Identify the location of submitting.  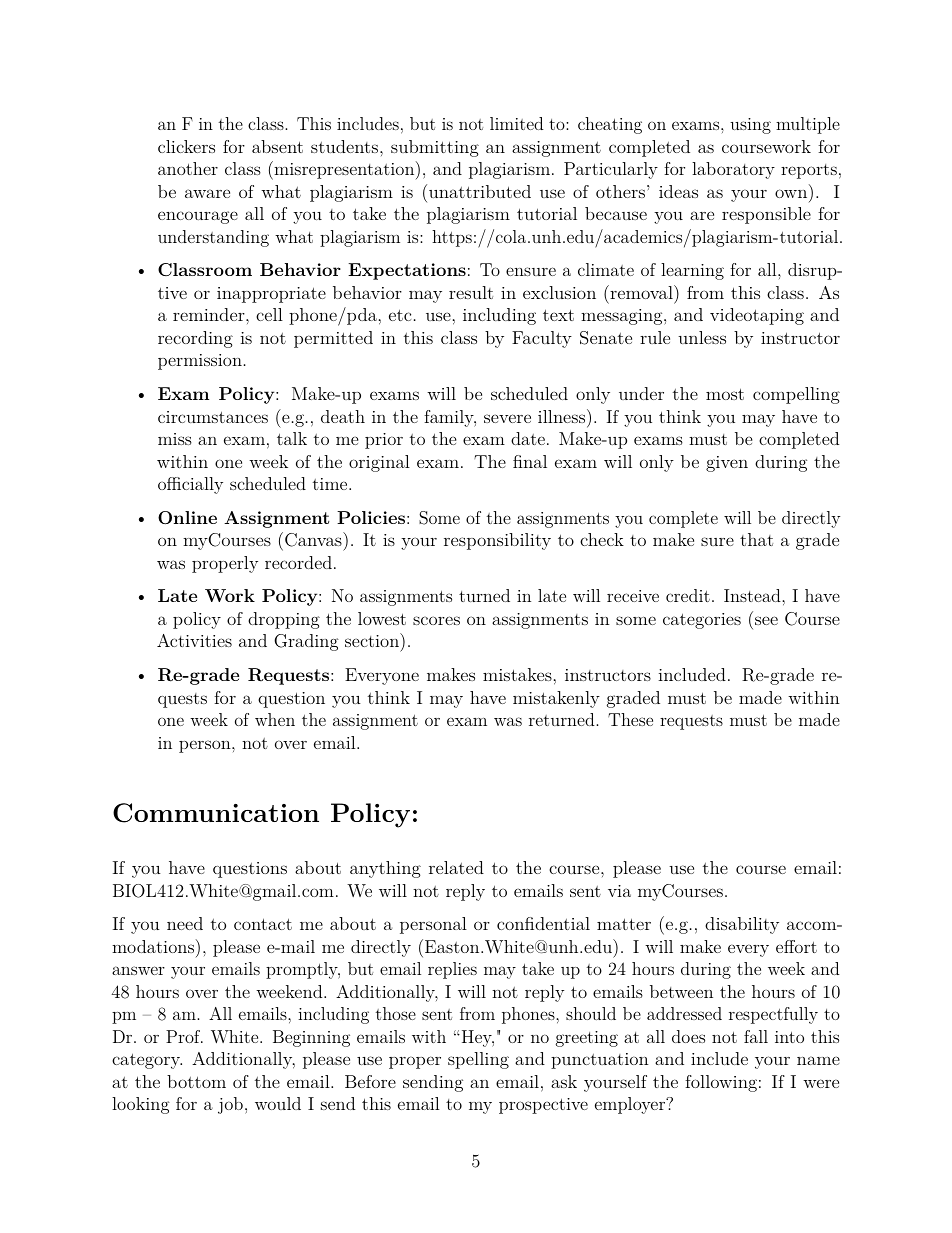
(435, 148).
